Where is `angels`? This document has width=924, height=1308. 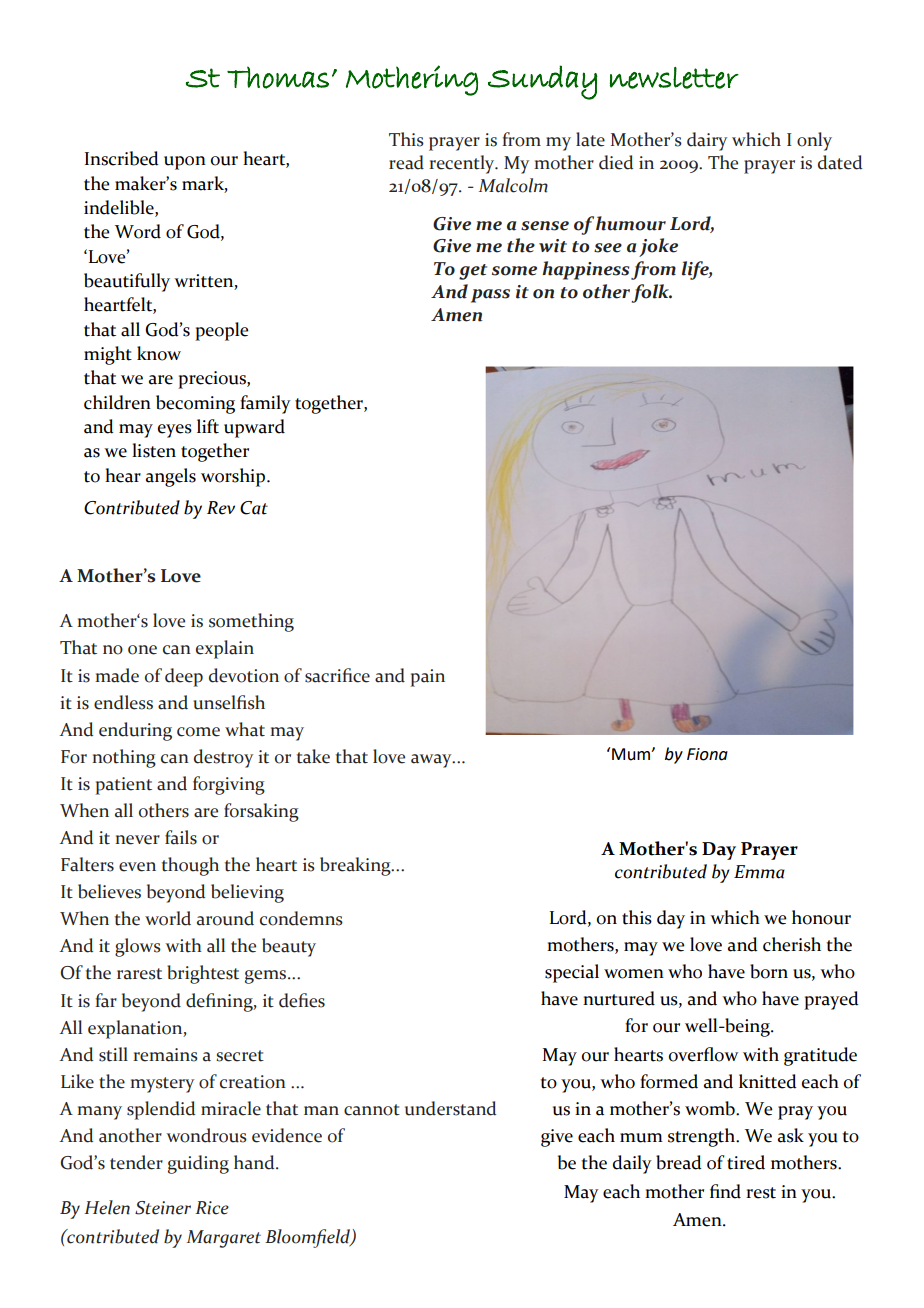 angels is located at coordinates (171, 477).
